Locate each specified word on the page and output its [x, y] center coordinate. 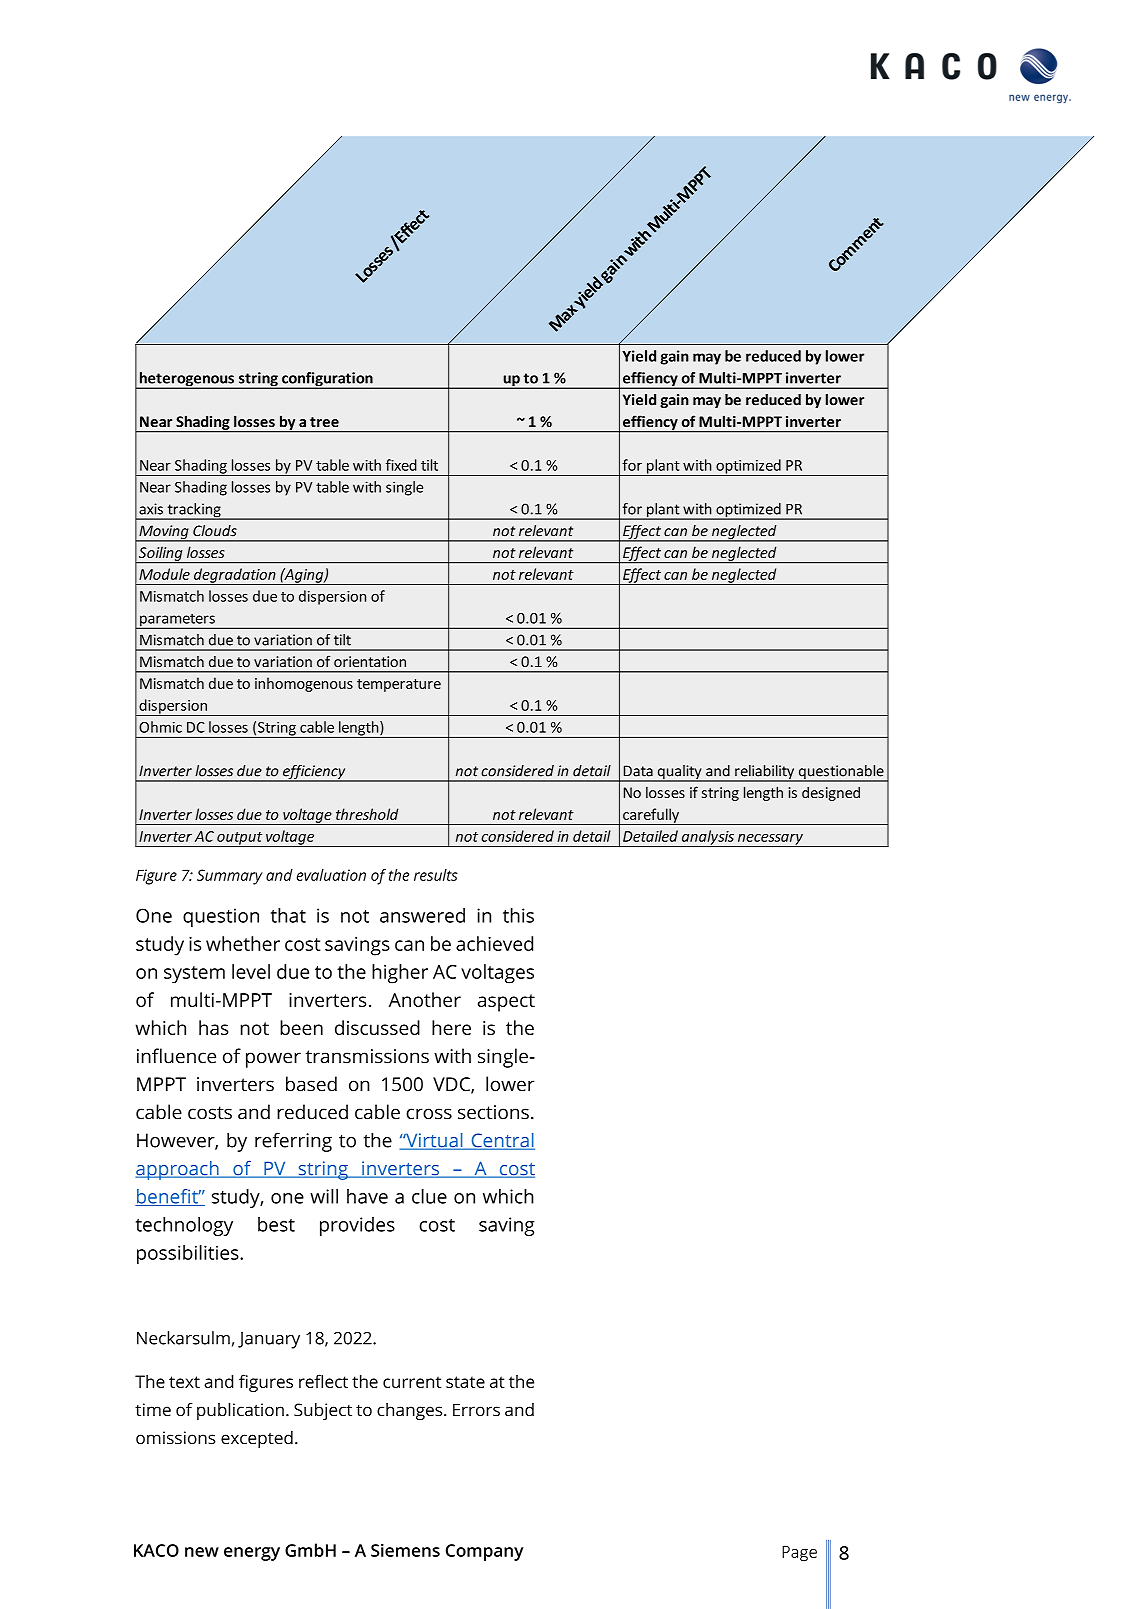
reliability [765, 773]
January [269, 1340]
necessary [770, 840]
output [240, 839]
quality [679, 773]
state [465, 1382]
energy [252, 1554]
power [273, 1060]
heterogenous [186, 380]
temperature [399, 685]
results [436, 875]
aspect [506, 1003]
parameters [177, 621]
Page [799, 1553]
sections [493, 1112]
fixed [401, 465]
